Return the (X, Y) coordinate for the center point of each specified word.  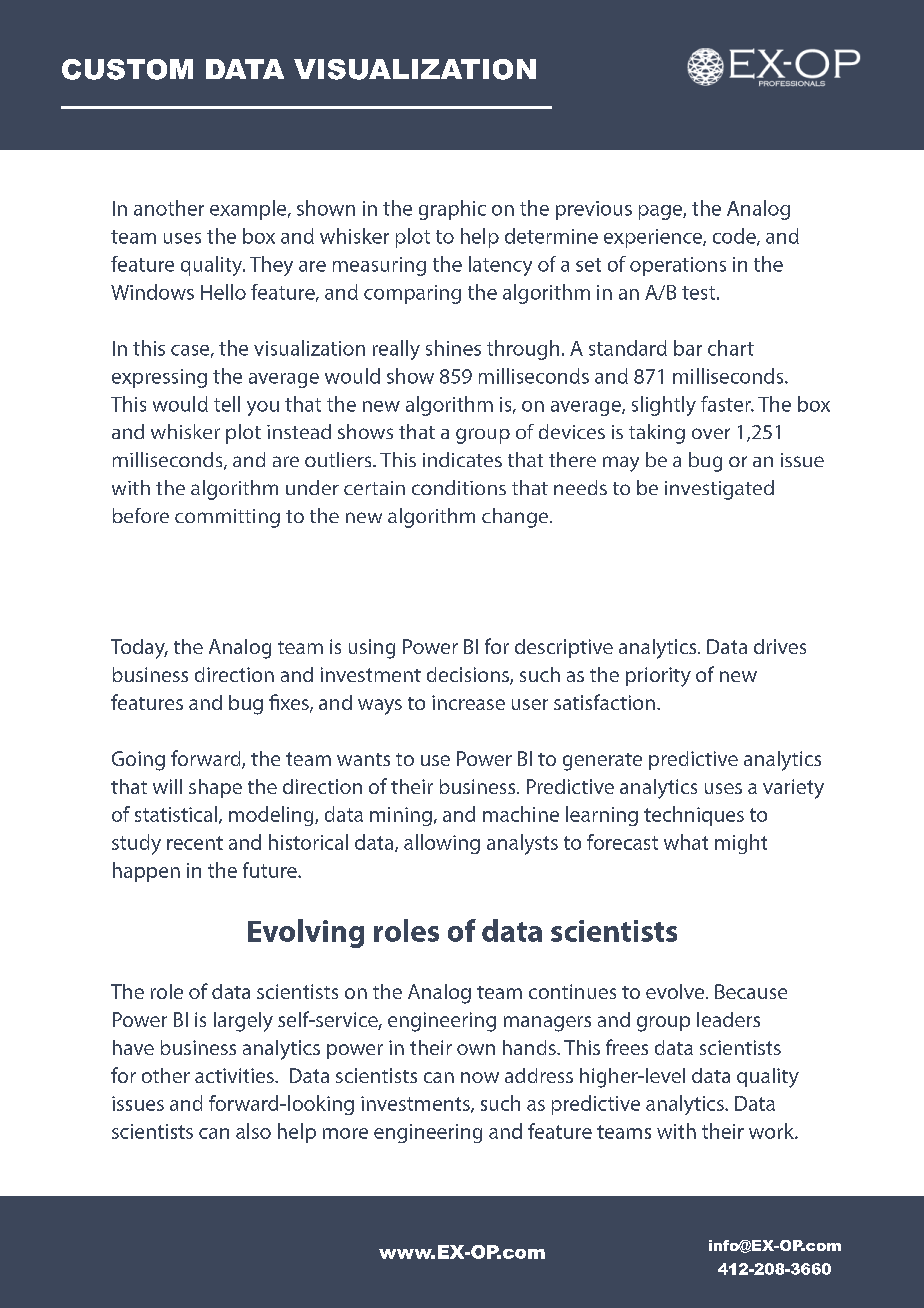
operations (678, 266)
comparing (412, 294)
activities (235, 1075)
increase (468, 702)
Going (138, 761)
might (741, 844)
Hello (223, 292)
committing (227, 518)
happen (146, 872)
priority (658, 677)
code (735, 237)
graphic (452, 210)
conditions (459, 487)
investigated (719, 490)
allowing (442, 844)
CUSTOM (127, 69)
